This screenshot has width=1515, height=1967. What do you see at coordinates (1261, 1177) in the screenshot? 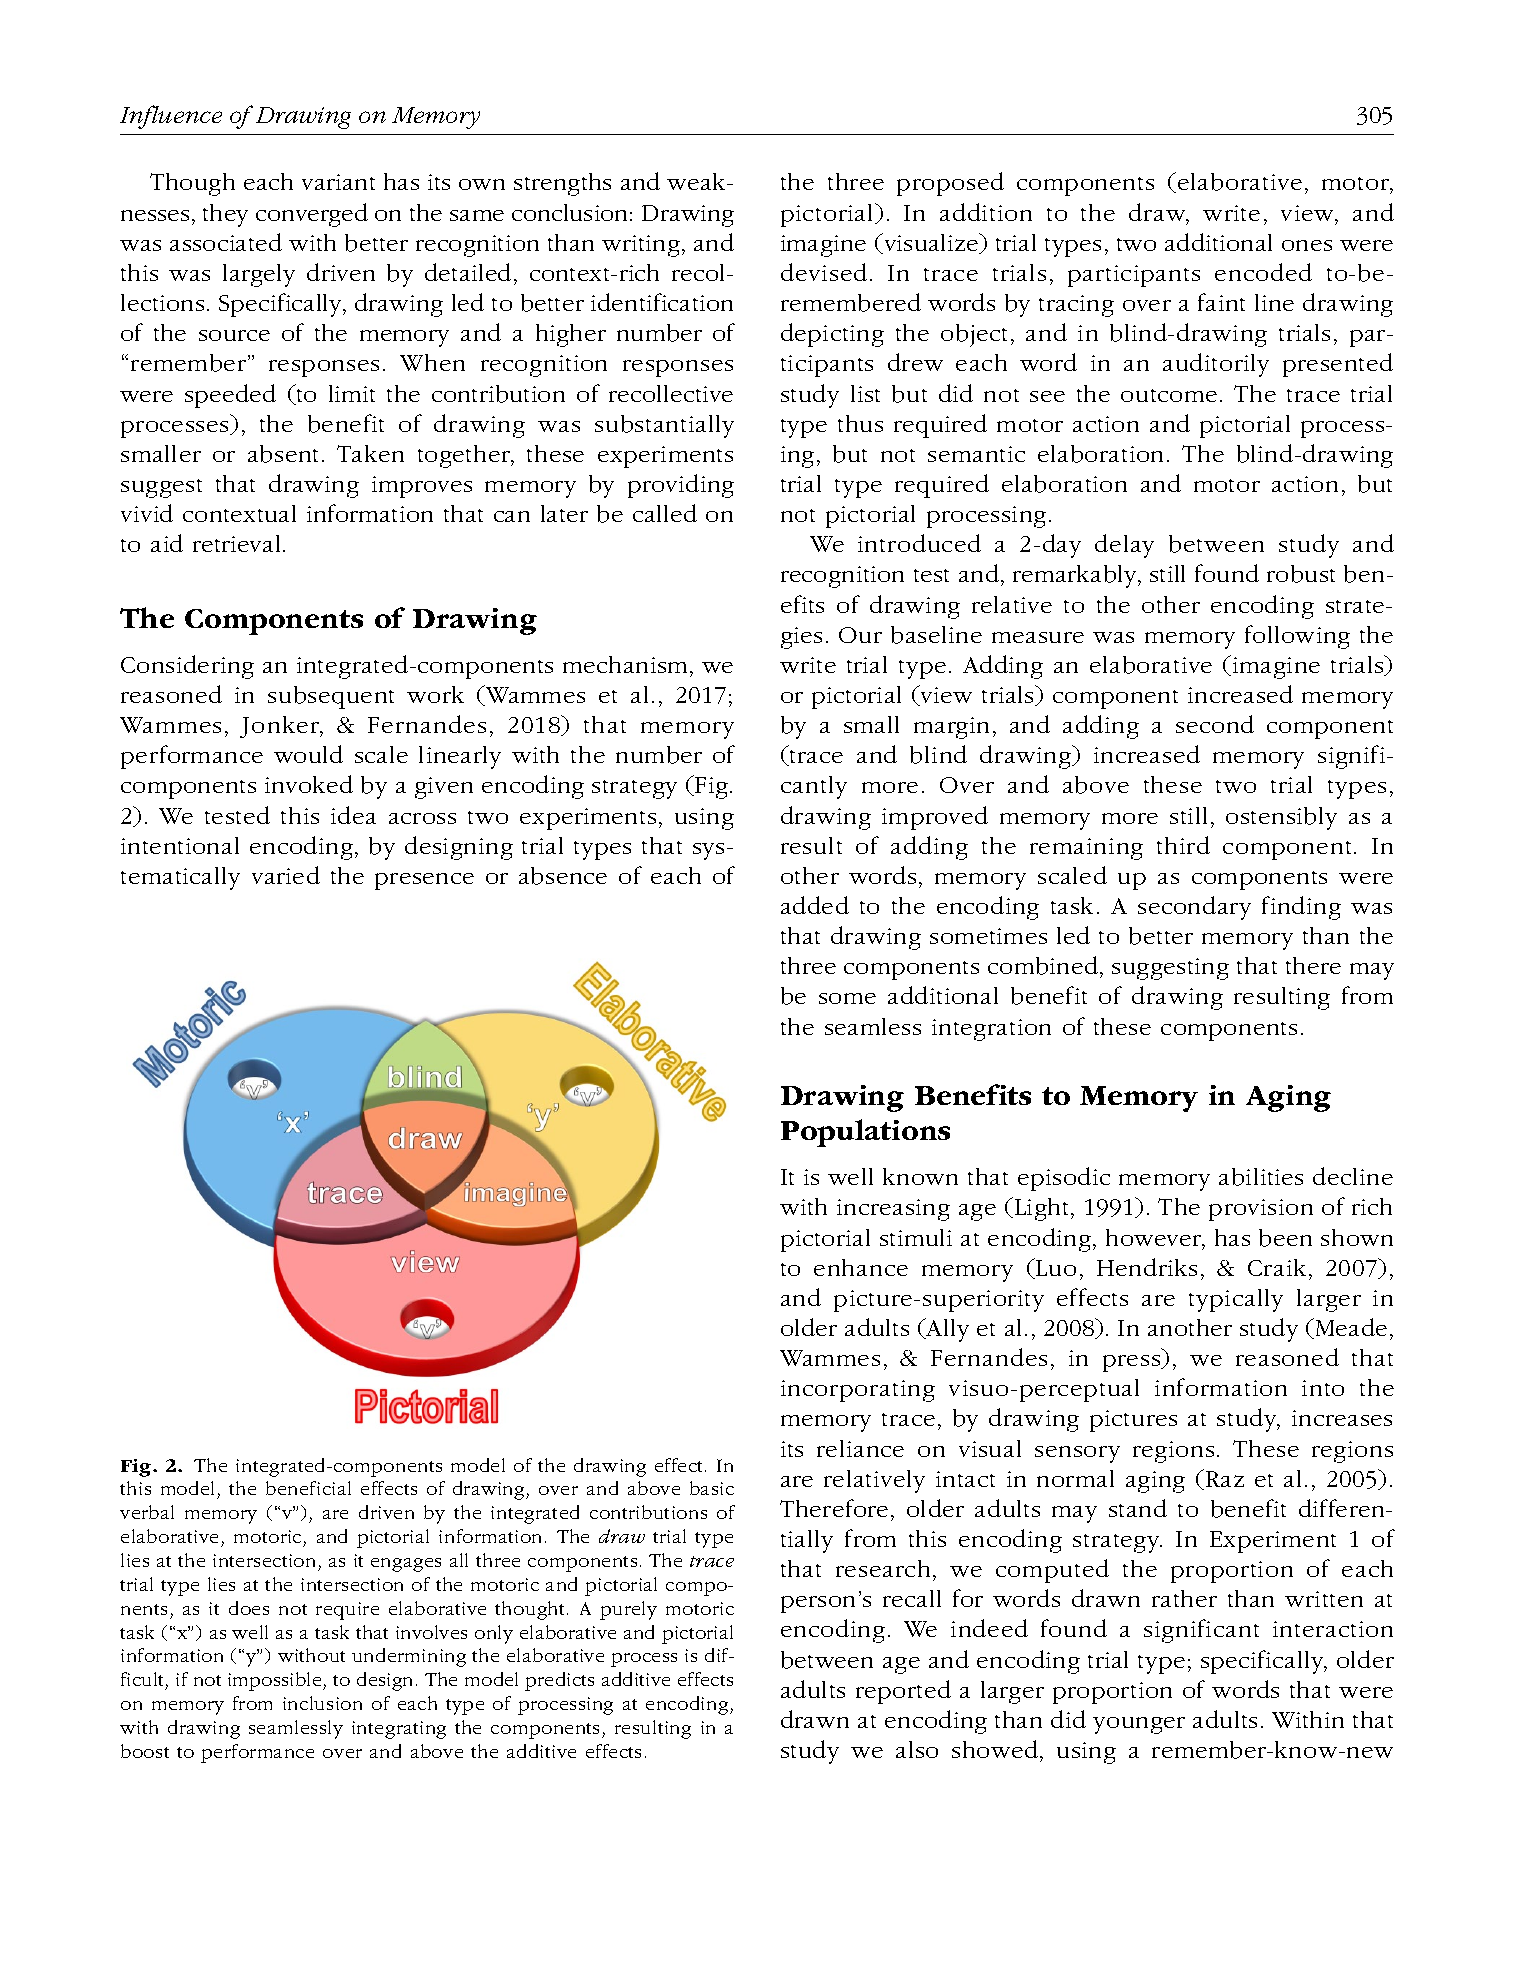
I see `abilities` at bounding box center [1261, 1177].
